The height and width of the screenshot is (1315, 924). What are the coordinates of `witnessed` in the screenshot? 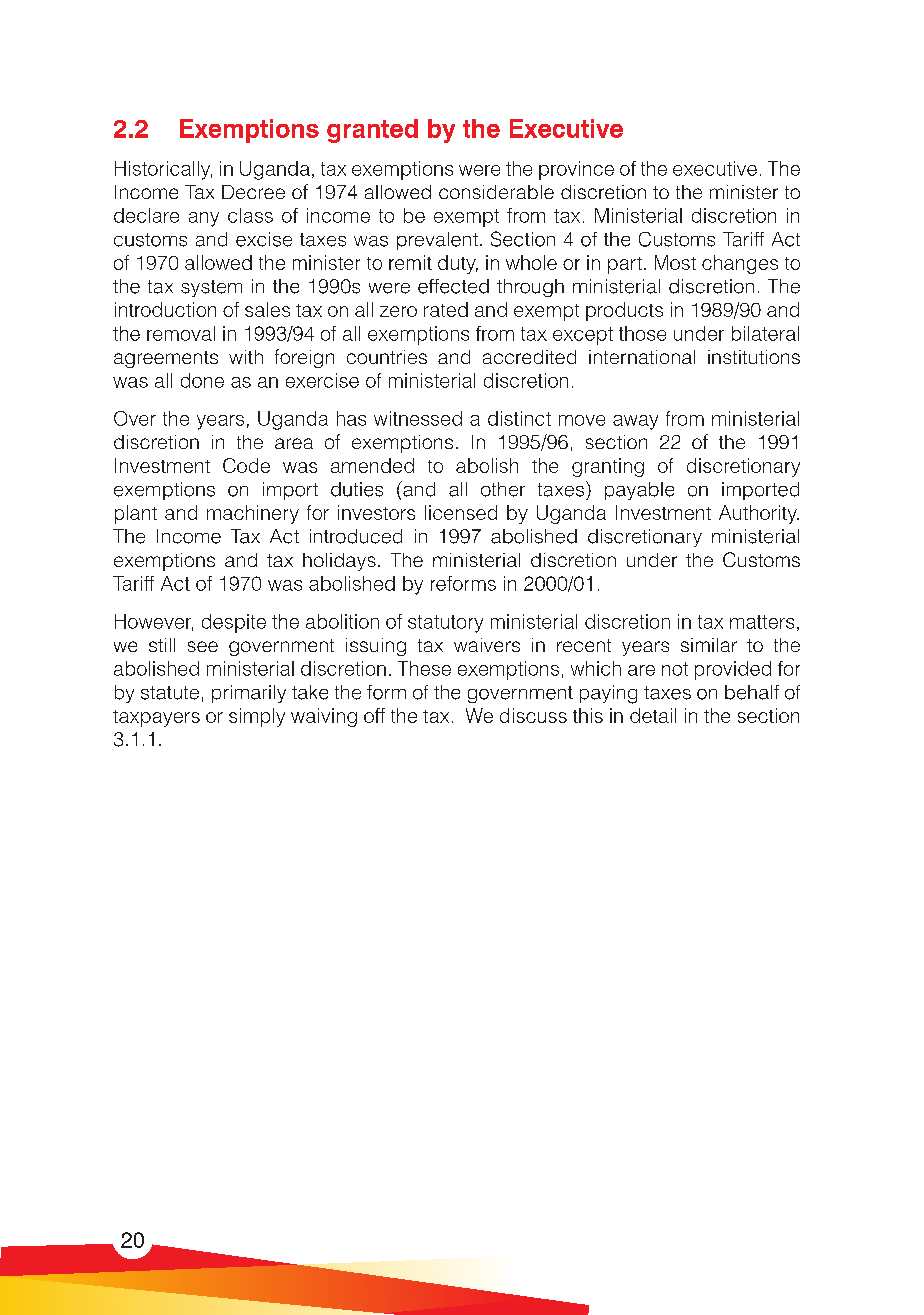 It's located at (418, 418).
